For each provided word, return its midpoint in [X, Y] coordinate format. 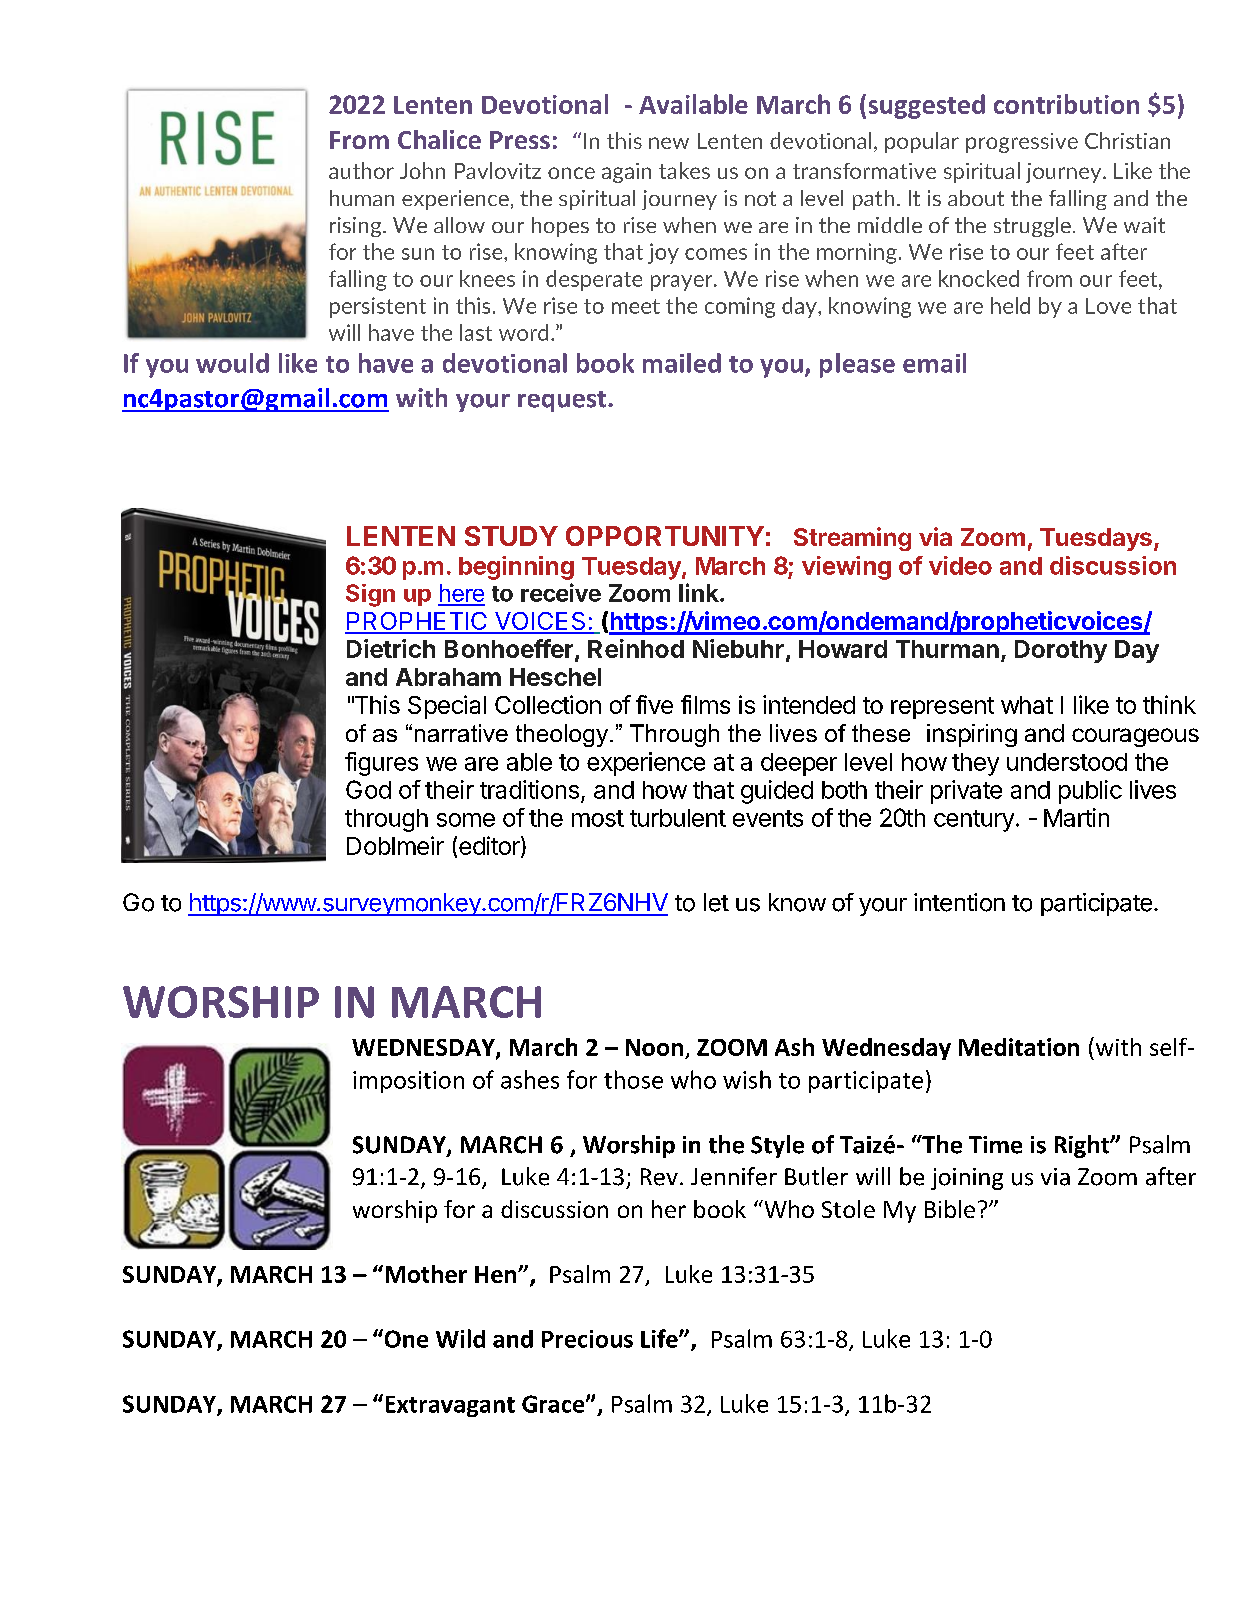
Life [660, 1338]
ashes [530, 1079]
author [361, 170]
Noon [654, 1047]
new [669, 143]
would [232, 363]
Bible [950, 1209]
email [934, 363]
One [405, 1338]
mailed [682, 363]
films [705, 704]
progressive [1022, 143]
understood [1067, 762]
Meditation [1019, 1047]
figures [381, 764]
